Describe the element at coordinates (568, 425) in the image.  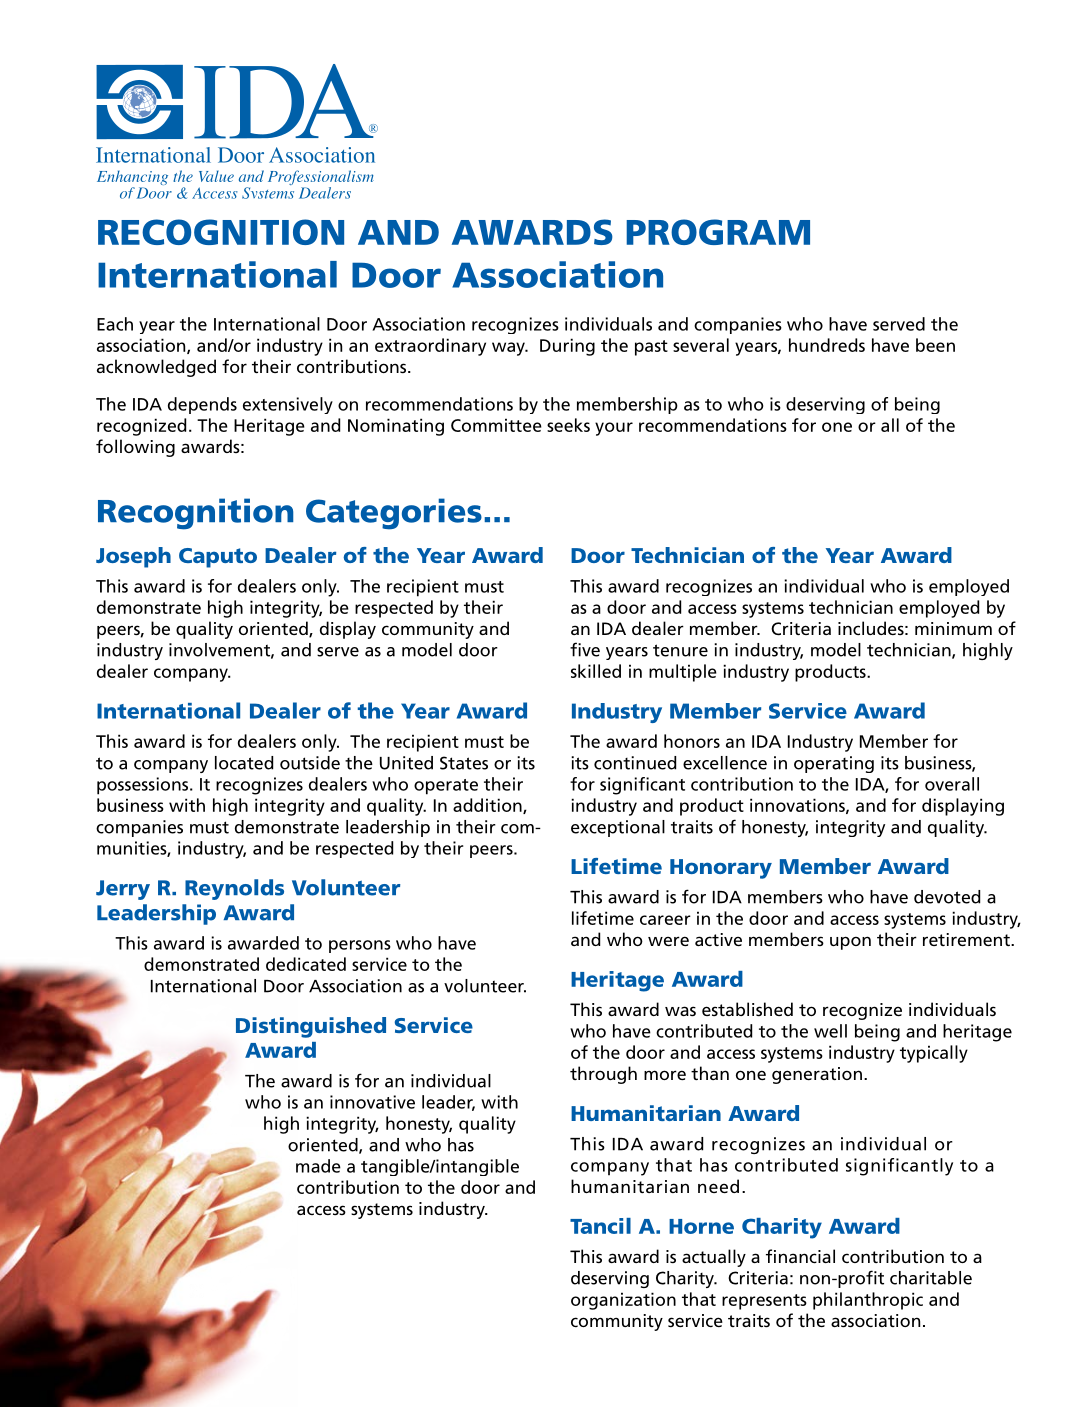
I see `seeks` at that location.
